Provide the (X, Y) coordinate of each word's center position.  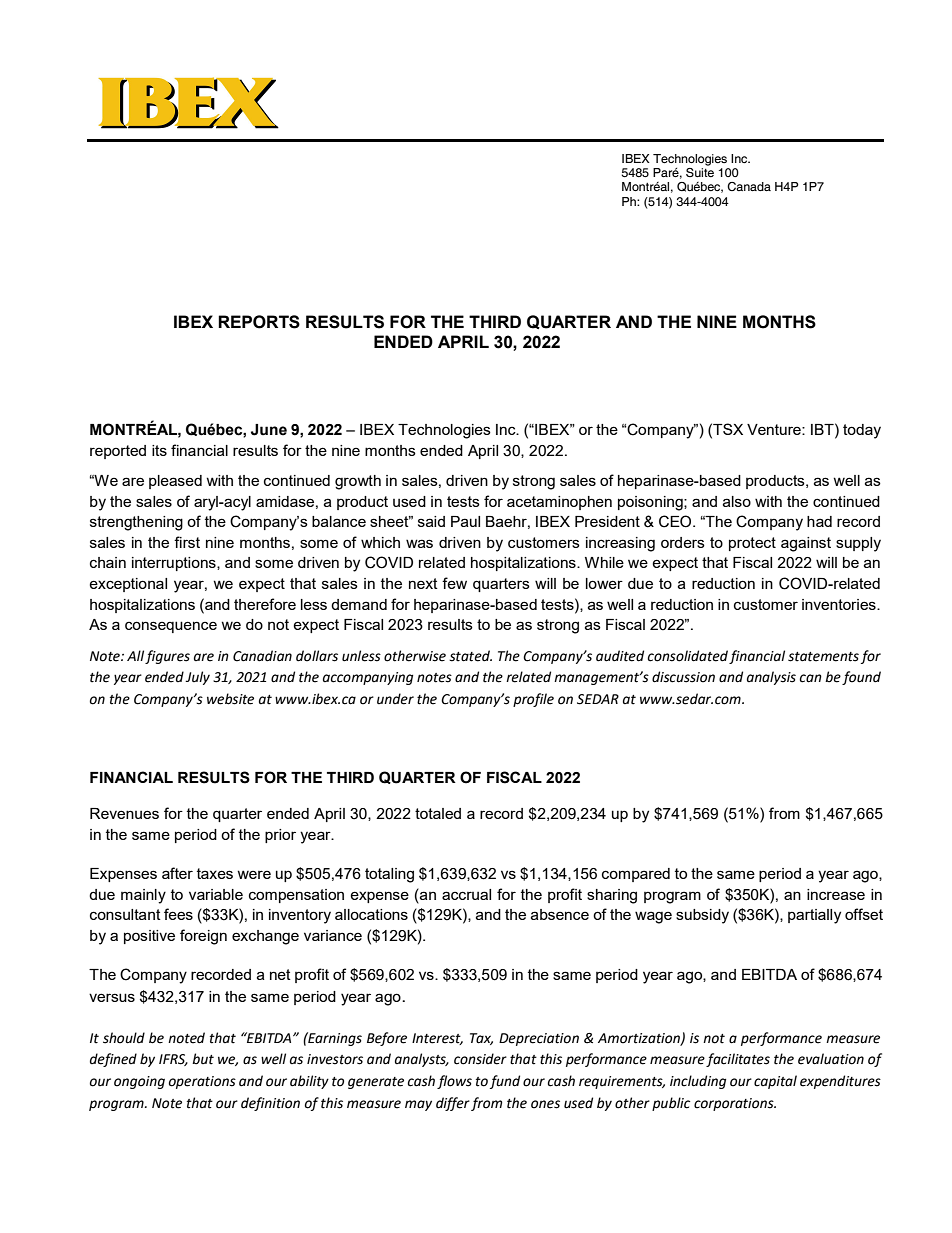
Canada (749, 186)
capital (775, 1082)
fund (505, 1082)
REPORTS (259, 322)
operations (202, 1082)
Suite (700, 171)
